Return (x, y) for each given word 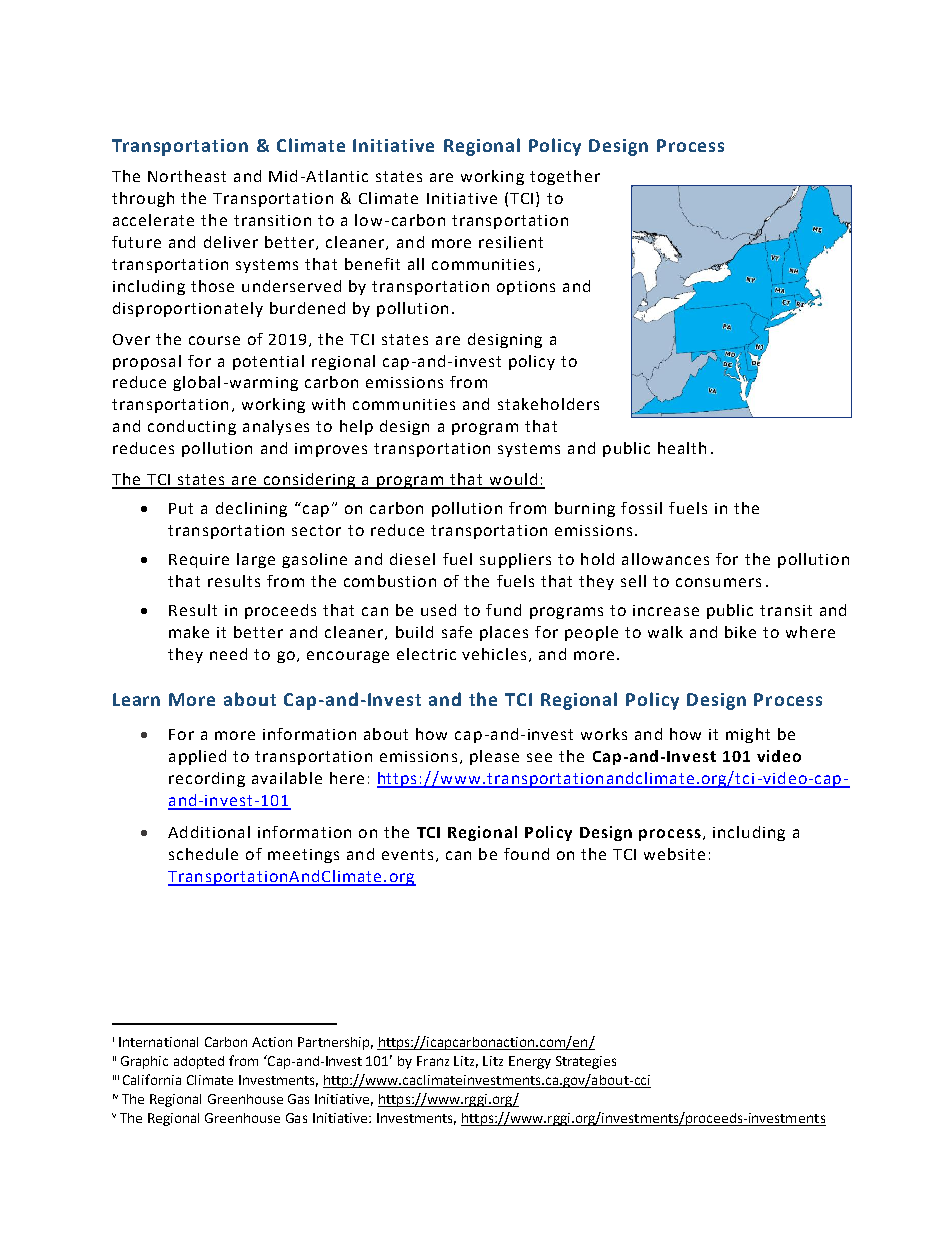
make (189, 632)
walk (665, 632)
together (565, 177)
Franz (433, 1061)
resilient (511, 242)
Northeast (187, 176)
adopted (199, 1062)
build (414, 632)
